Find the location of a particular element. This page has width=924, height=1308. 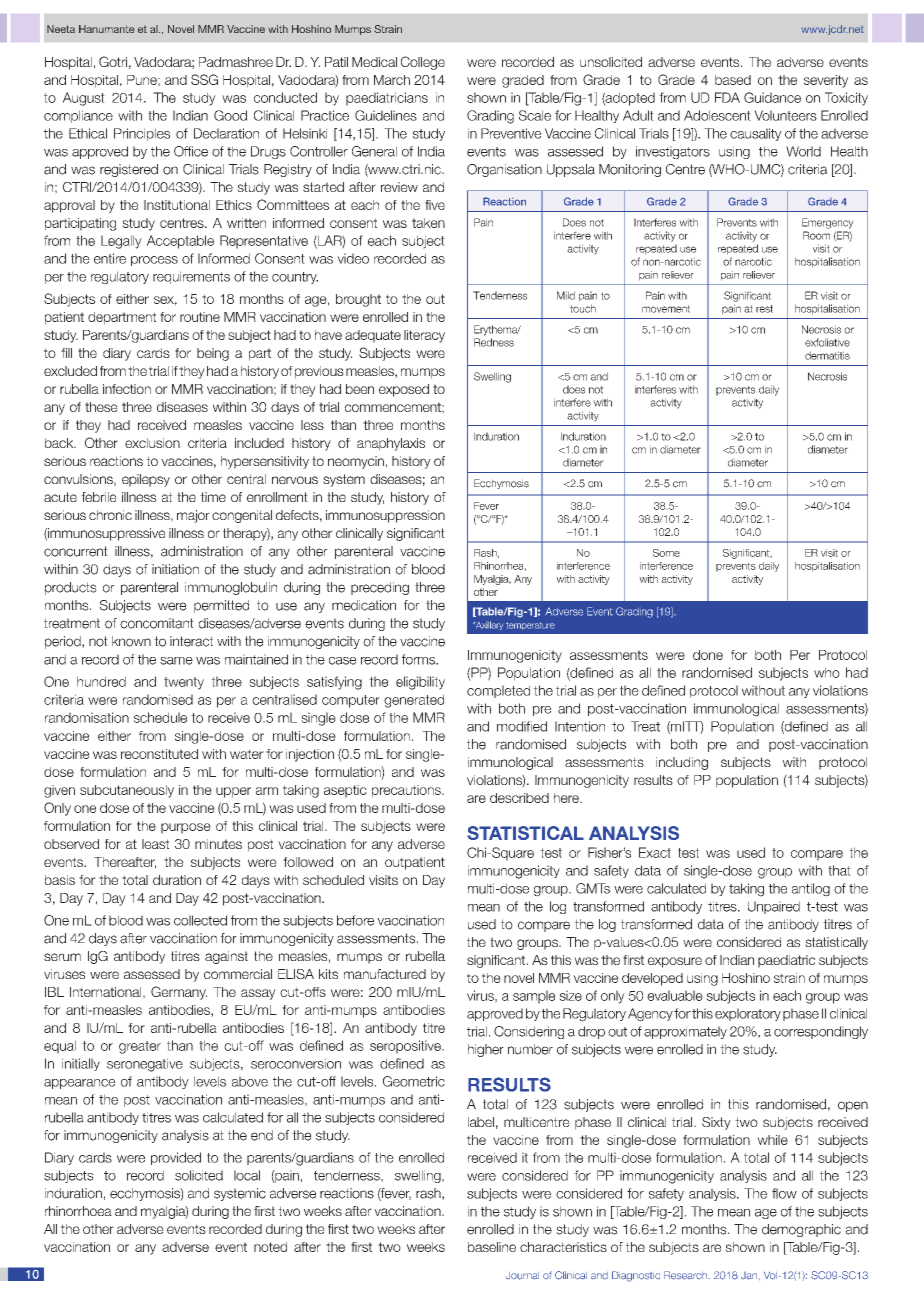

same is located at coordinates (176, 661).
